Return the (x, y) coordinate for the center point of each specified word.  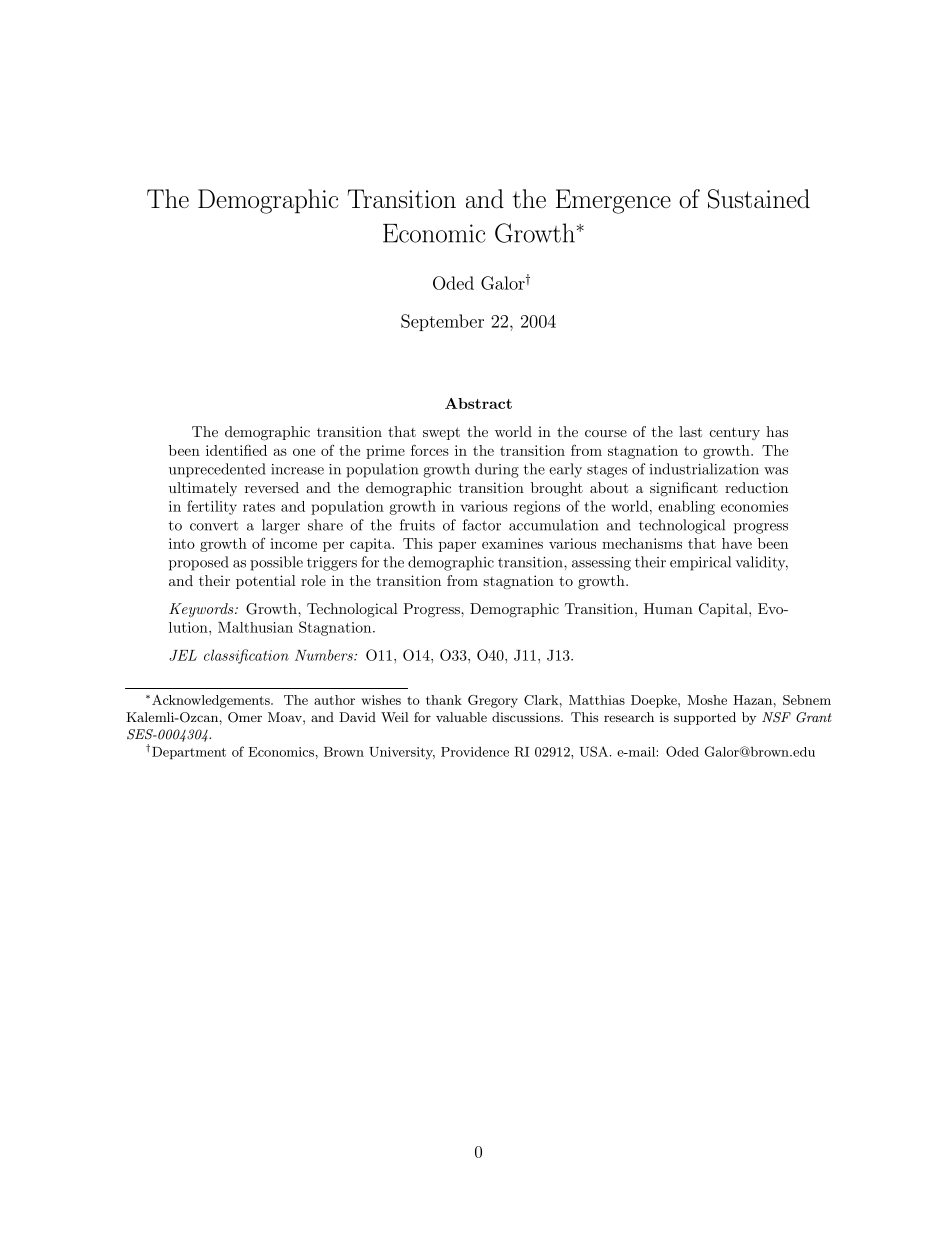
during (497, 470)
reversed (272, 487)
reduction (756, 487)
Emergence (613, 201)
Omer (245, 717)
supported (705, 718)
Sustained (759, 199)
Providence (475, 751)
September (442, 322)
